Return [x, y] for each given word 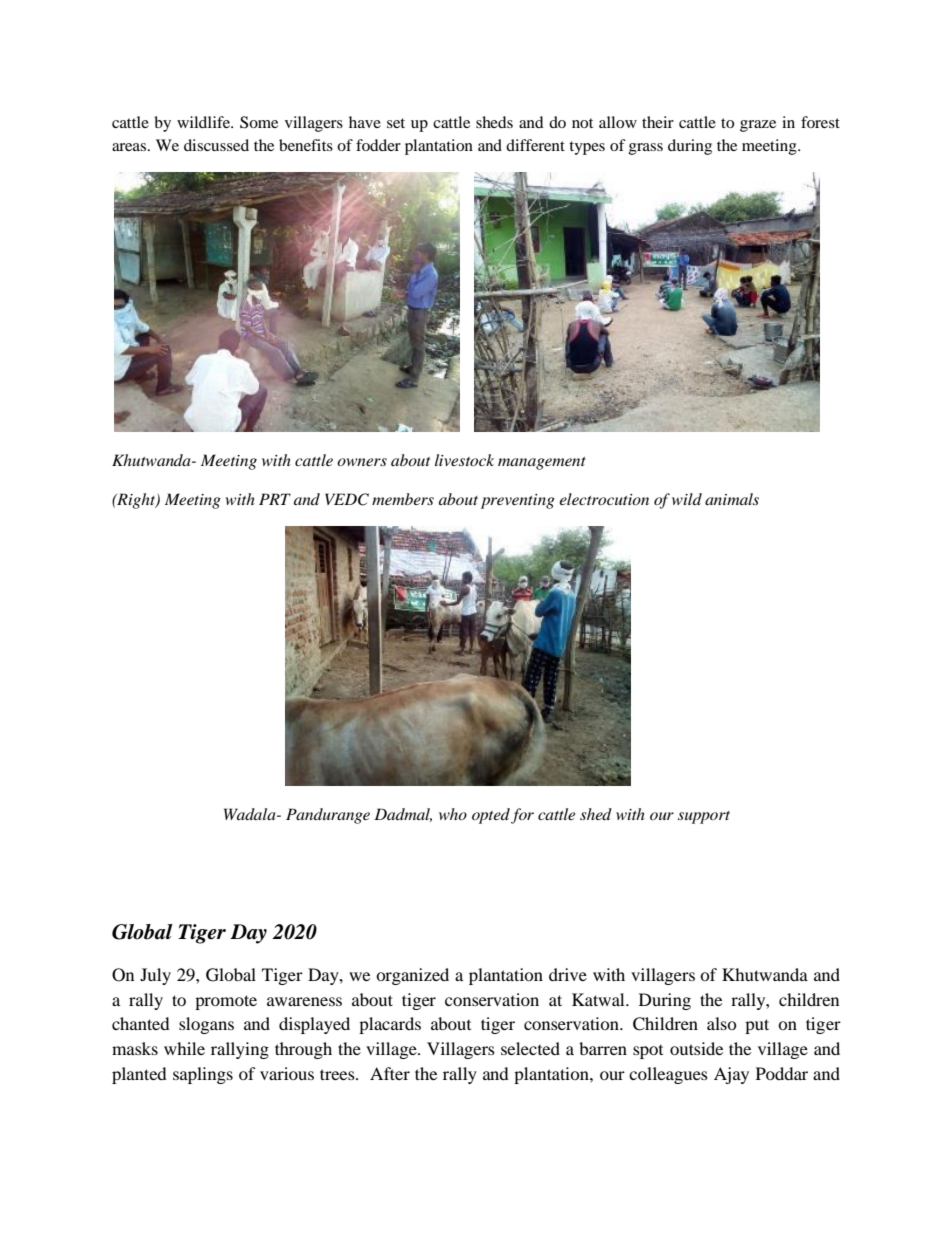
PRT [275, 499]
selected [530, 1048]
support [704, 817]
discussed [216, 145]
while [184, 1048]
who [453, 814]
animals [732, 499]
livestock [464, 460]
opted [491, 816]
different [535, 145]
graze [758, 126]
